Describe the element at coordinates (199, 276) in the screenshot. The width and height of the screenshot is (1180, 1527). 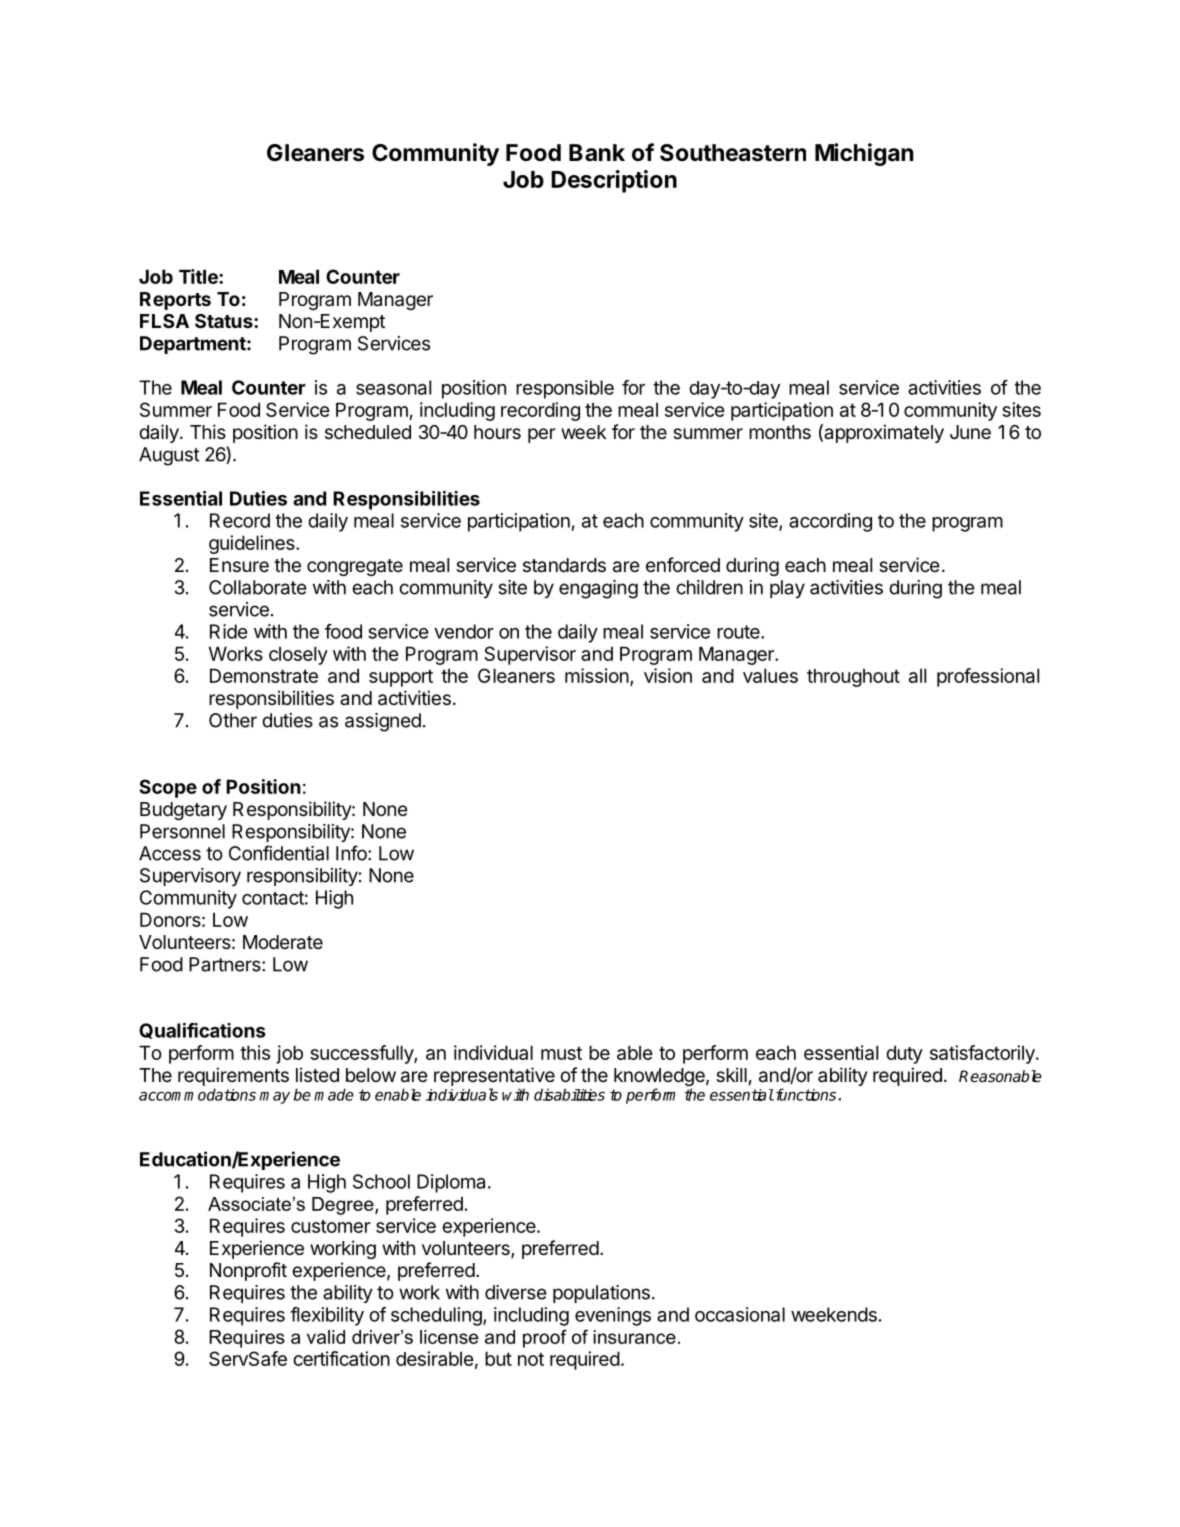
I see `Title` at that location.
